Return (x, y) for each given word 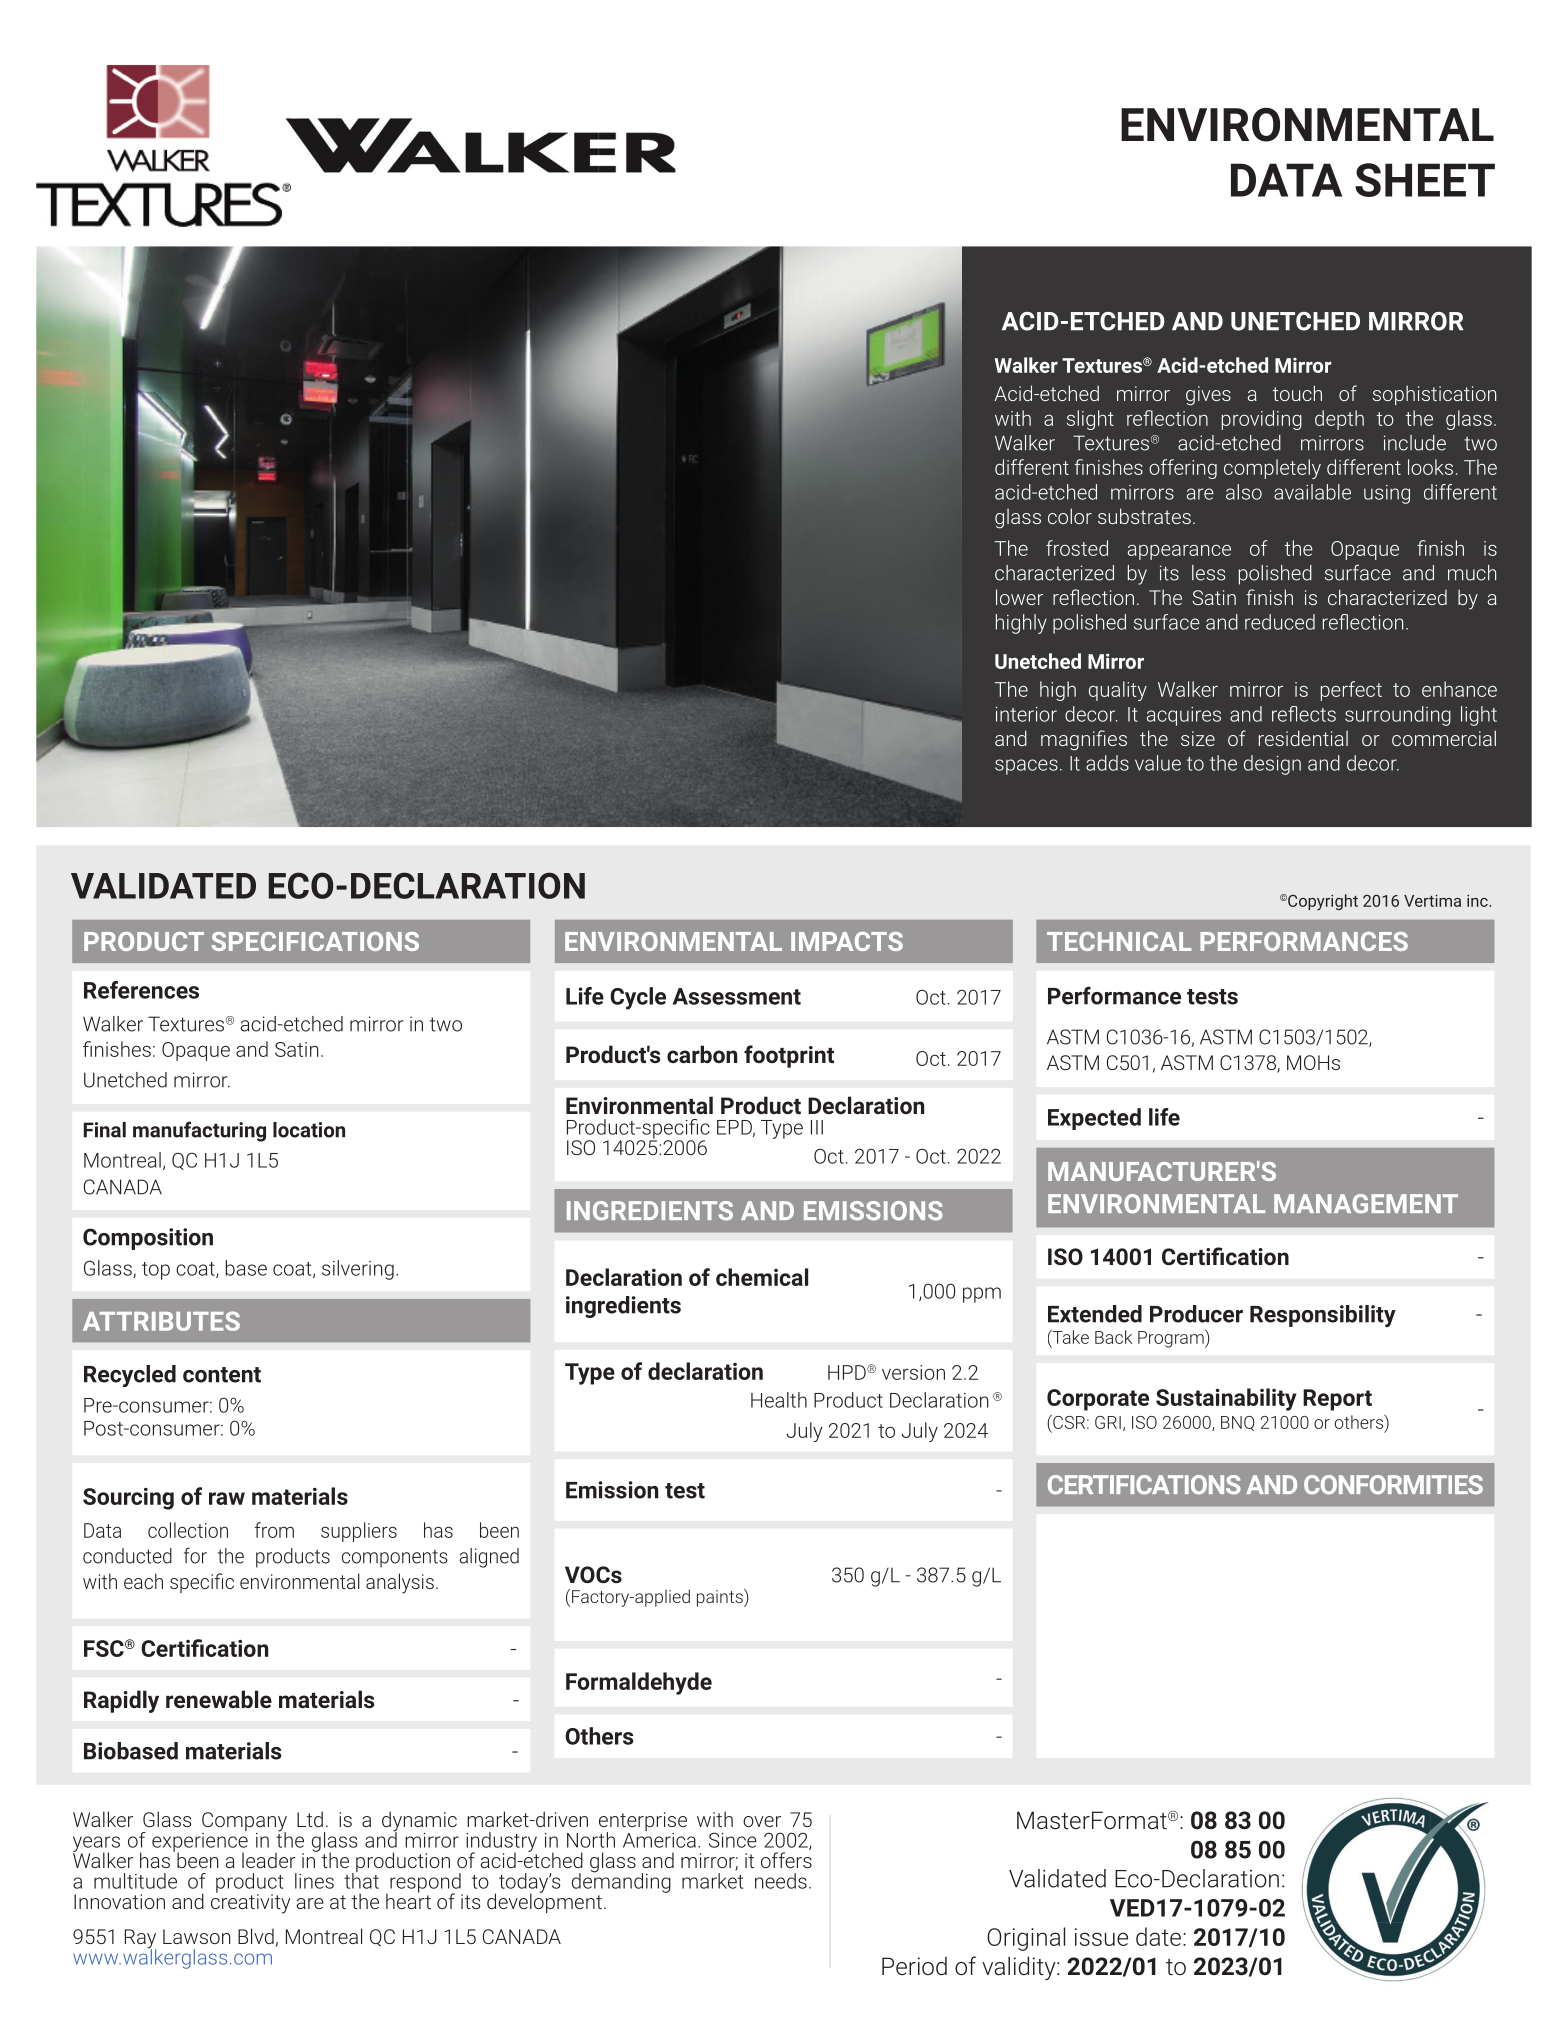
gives (1208, 396)
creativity (251, 1903)
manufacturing (199, 1131)
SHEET (1425, 180)
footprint (789, 1056)
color (1070, 516)
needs (781, 1881)
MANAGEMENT (1366, 1204)
